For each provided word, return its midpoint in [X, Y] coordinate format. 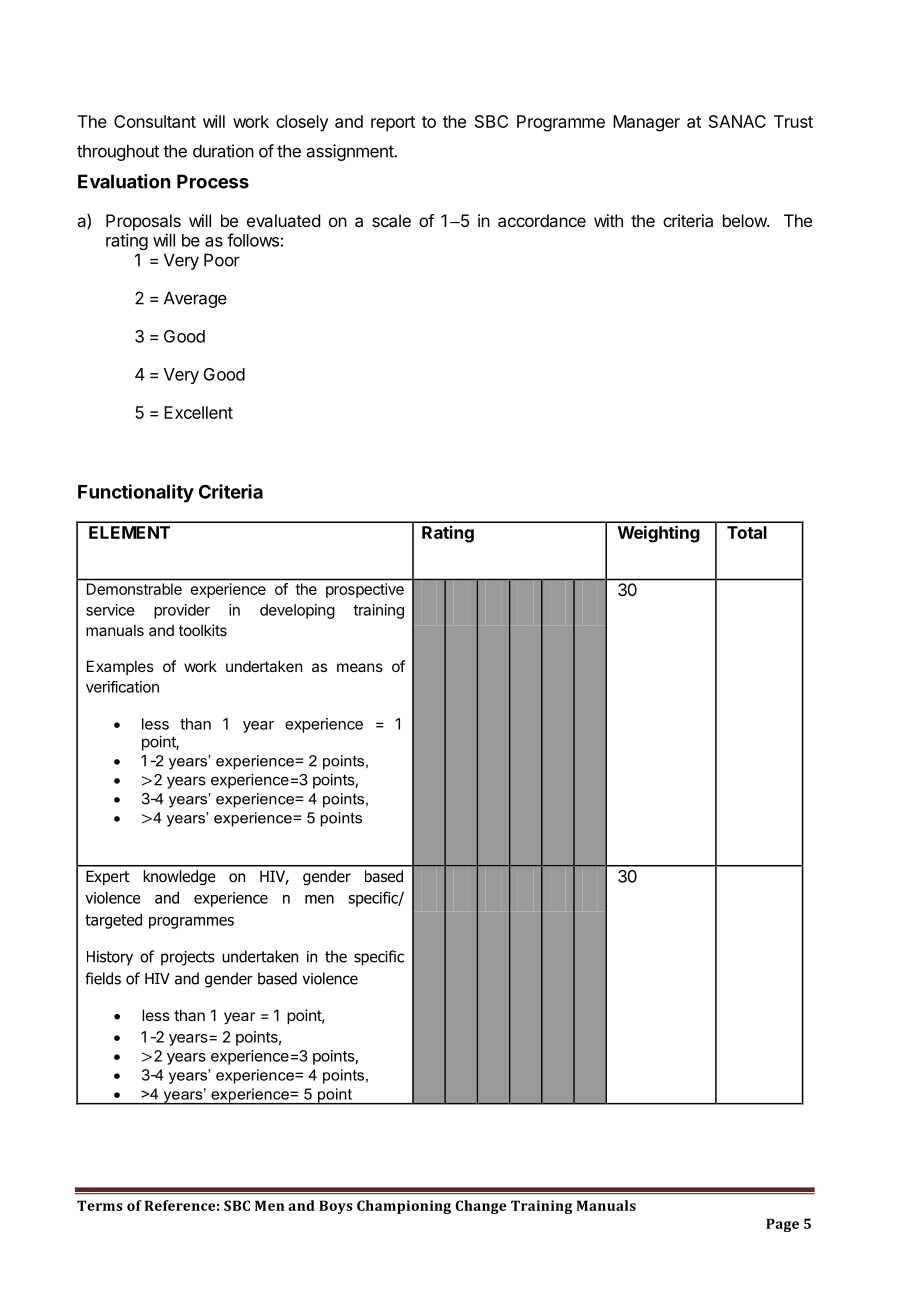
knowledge [179, 877]
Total [747, 532]
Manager [646, 123]
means [360, 667]
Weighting [659, 534]
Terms [100, 1205]
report [393, 124]
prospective [365, 590]
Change [480, 1207]
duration [223, 151]
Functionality [136, 493]
